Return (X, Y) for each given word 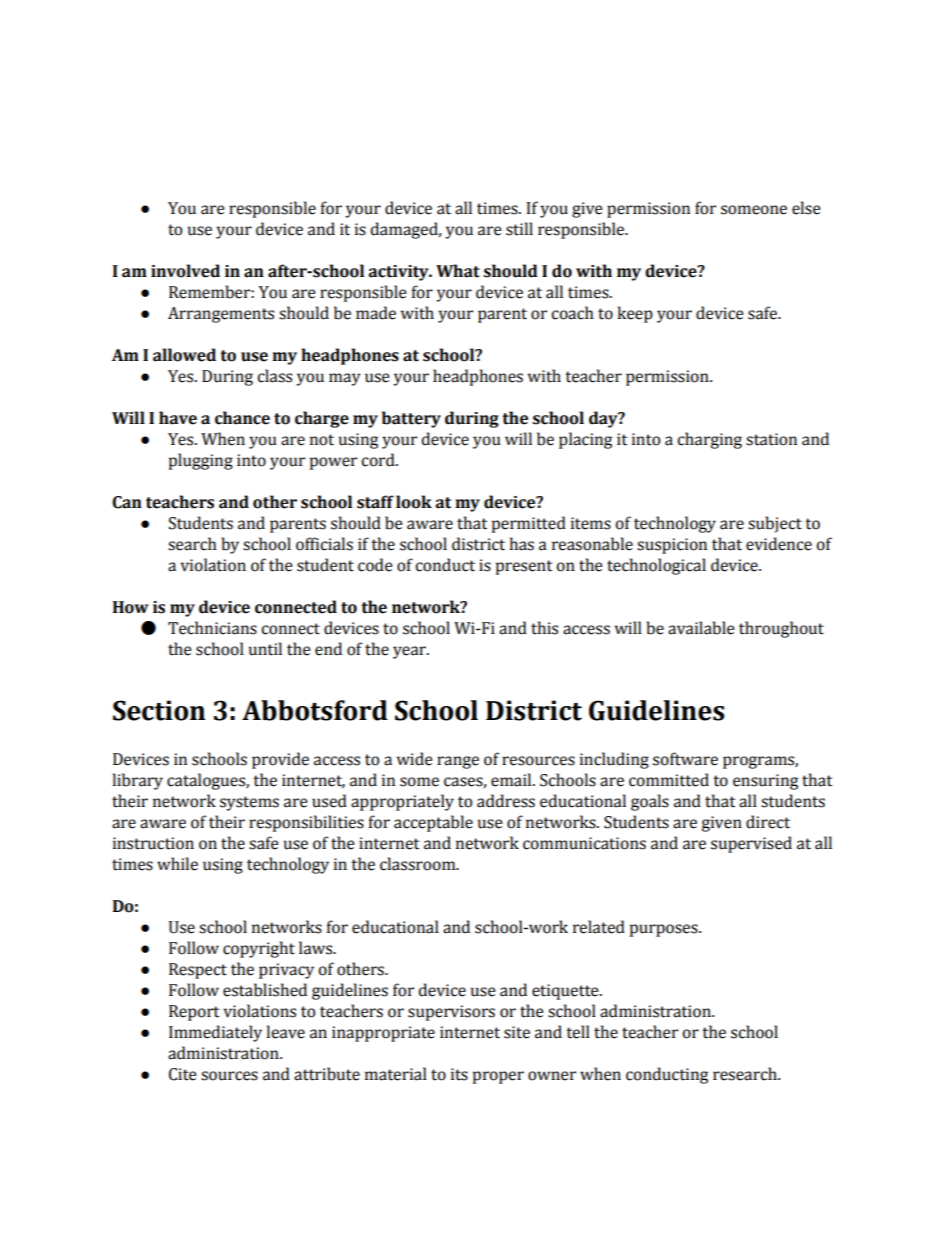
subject (775, 524)
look (414, 502)
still (519, 229)
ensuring (765, 782)
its (459, 1074)
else (806, 208)
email (512, 780)
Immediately (215, 1033)
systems (249, 803)
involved (185, 271)
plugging (201, 461)
